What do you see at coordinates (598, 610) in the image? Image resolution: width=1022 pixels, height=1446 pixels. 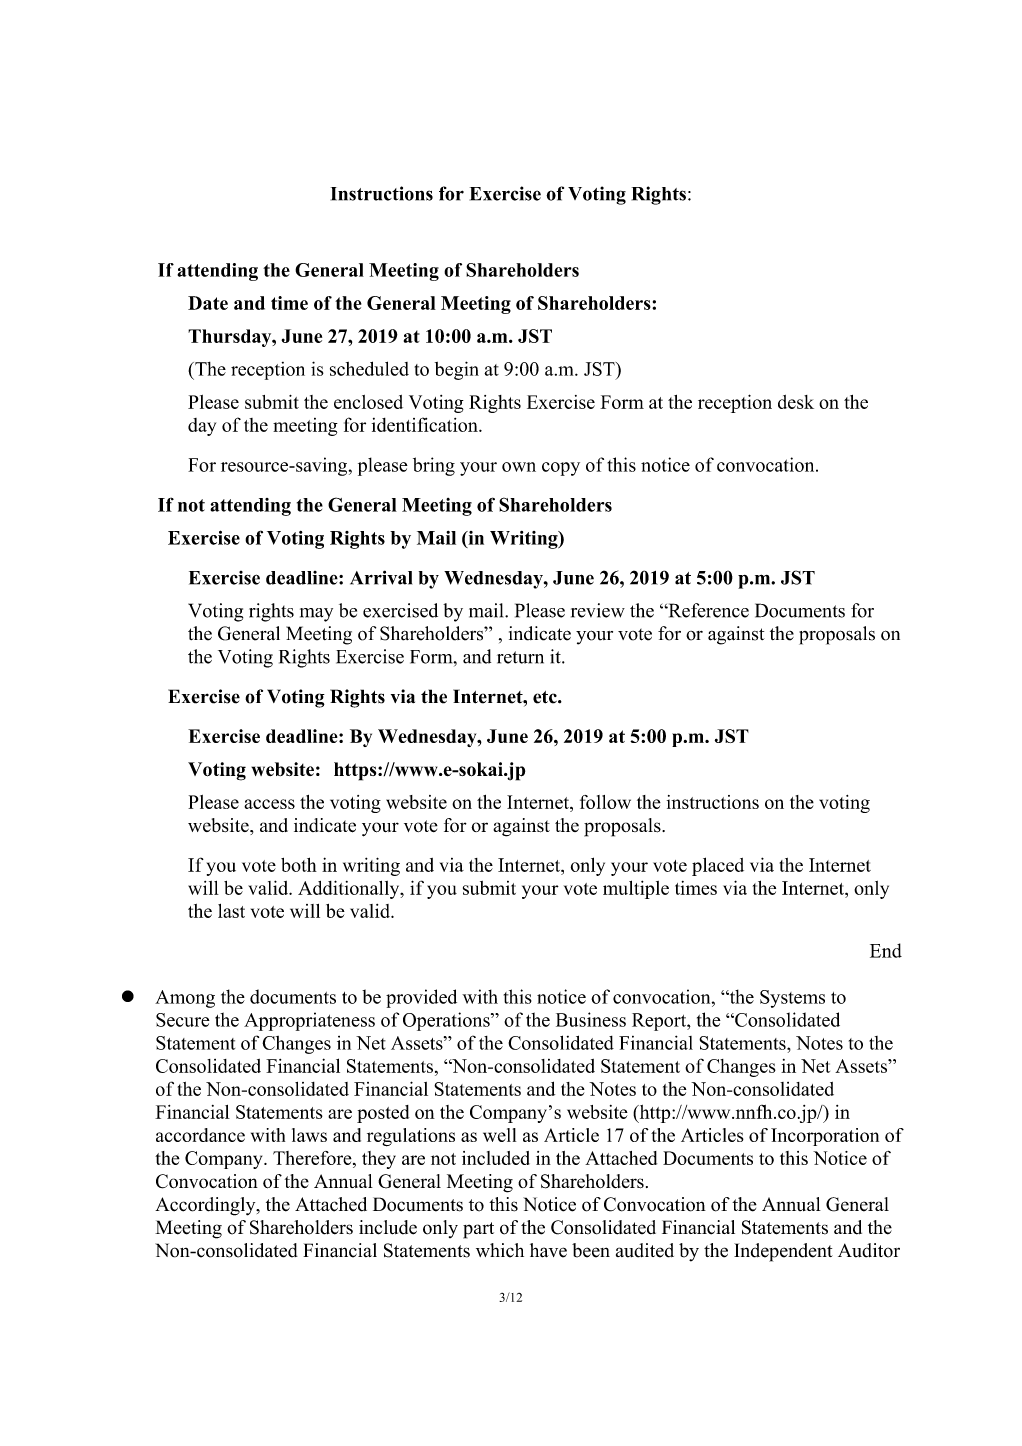 I see `review` at bounding box center [598, 610].
